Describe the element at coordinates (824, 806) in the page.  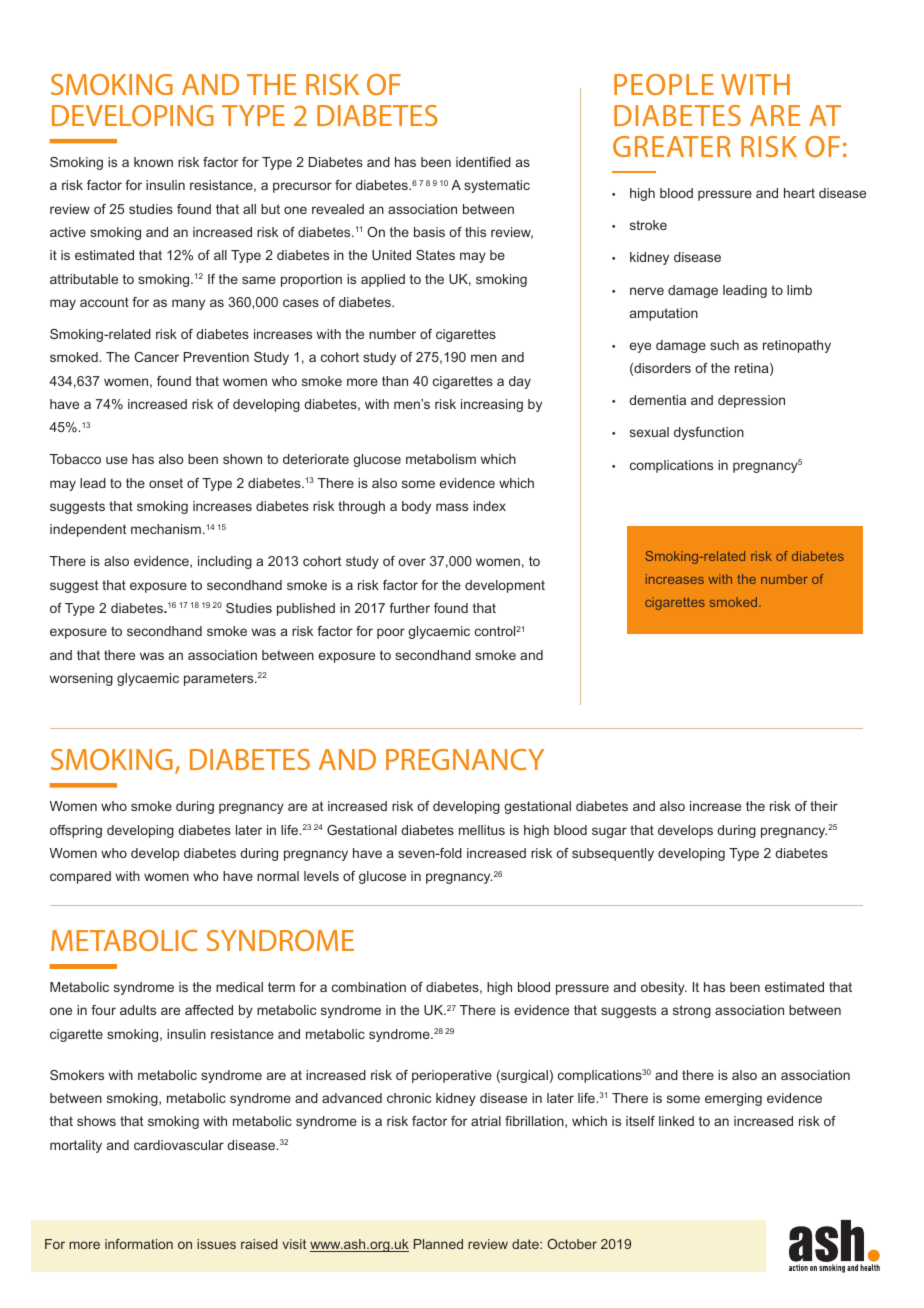
I see `their` at that location.
